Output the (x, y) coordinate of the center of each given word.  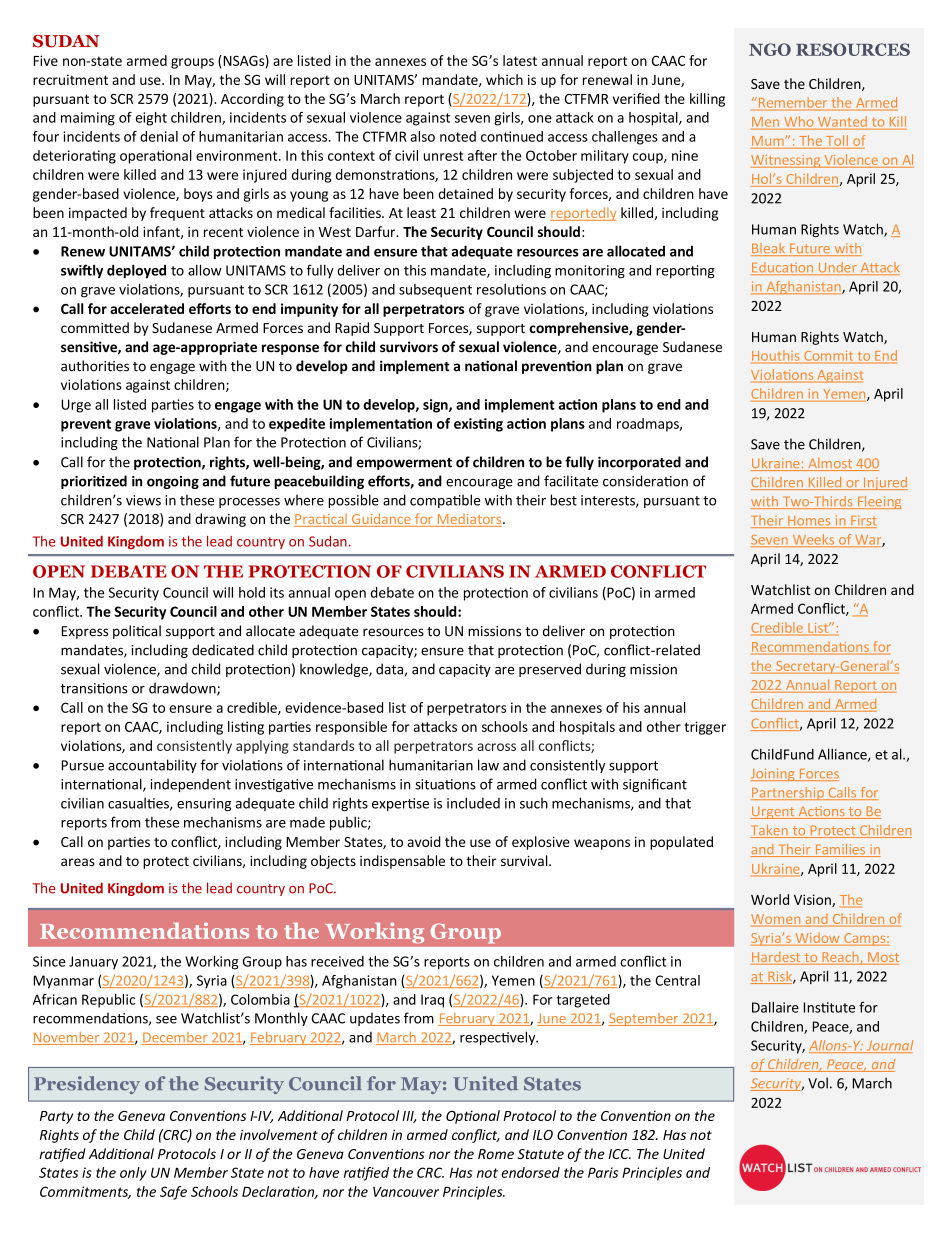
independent (191, 785)
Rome (496, 1154)
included (473, 803)
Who (798, 121)
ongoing (173, 482)
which (504, 79)
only (133, 1174)
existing (478, 425)
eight (151, 119)
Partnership (788, 793)
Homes (809, 522)
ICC (619, 1154)
